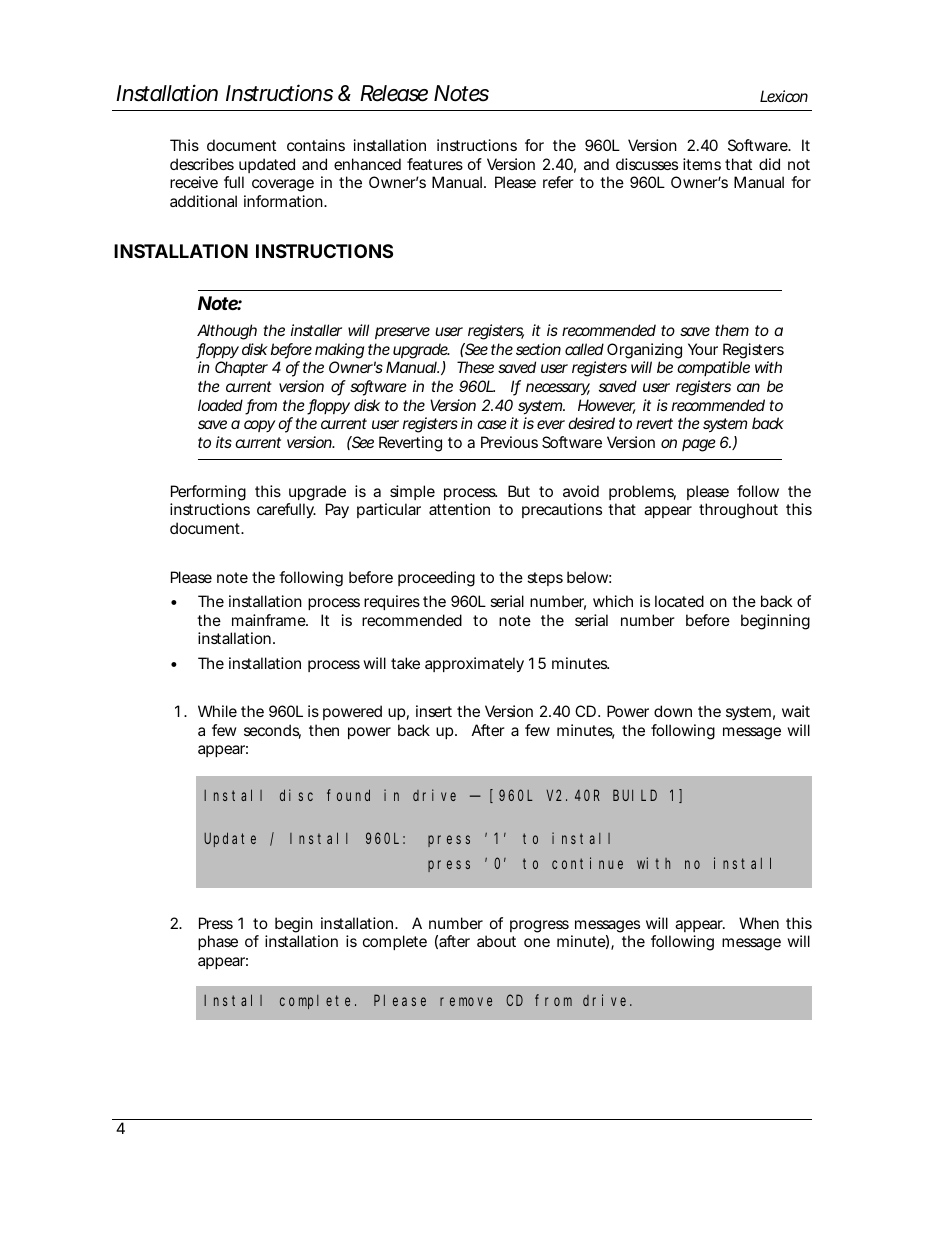 The height and width of the image is (1233, 952). I want to click on Chapter, so click(241, 368).
